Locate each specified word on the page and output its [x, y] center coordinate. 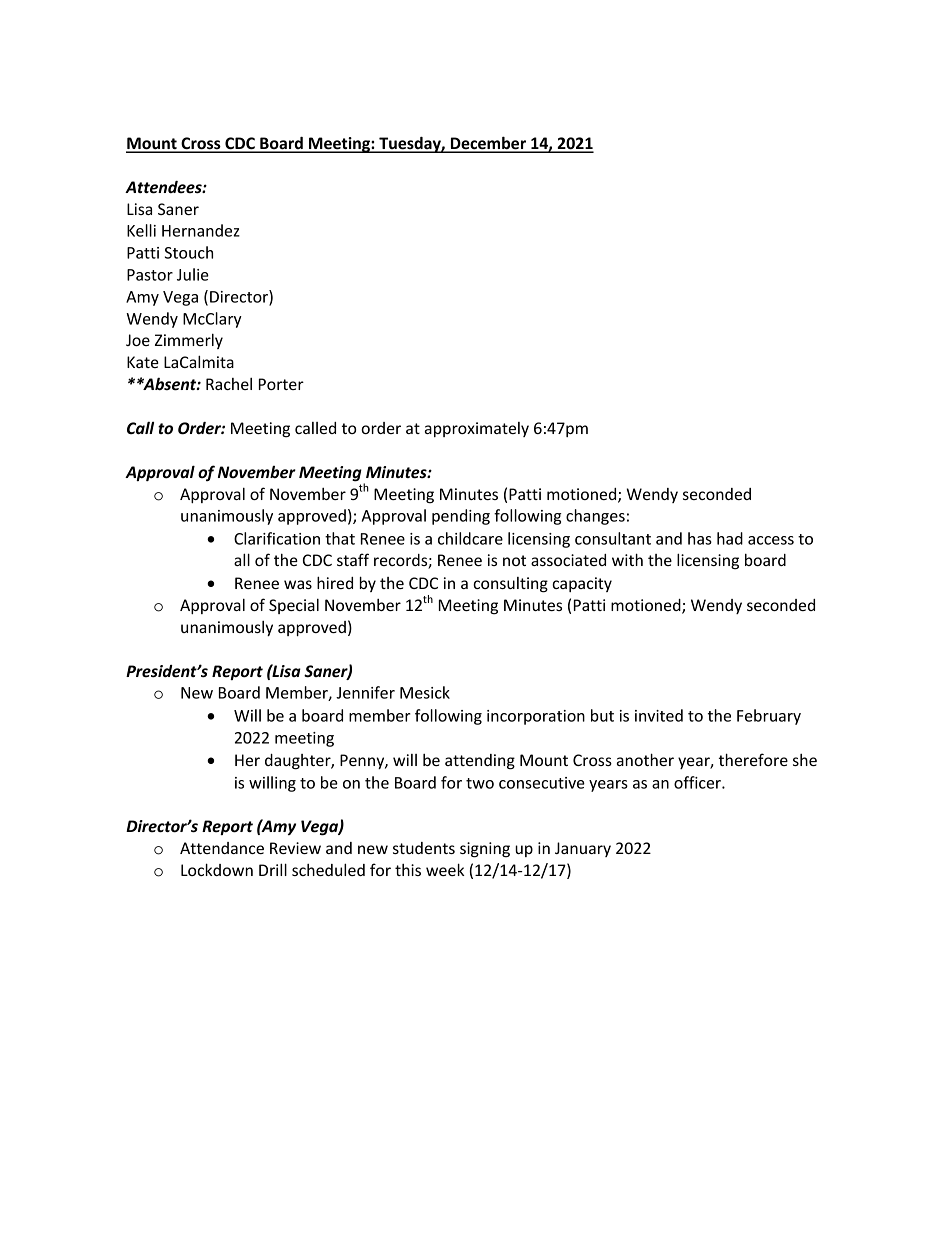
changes [595, 517]
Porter [281, 384]
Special [294, 606]
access [771, 540]
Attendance [222, 848]
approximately [476, 429]
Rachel [229, 384]
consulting [510, 585]
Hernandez [201, 230]
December [488, 144]
